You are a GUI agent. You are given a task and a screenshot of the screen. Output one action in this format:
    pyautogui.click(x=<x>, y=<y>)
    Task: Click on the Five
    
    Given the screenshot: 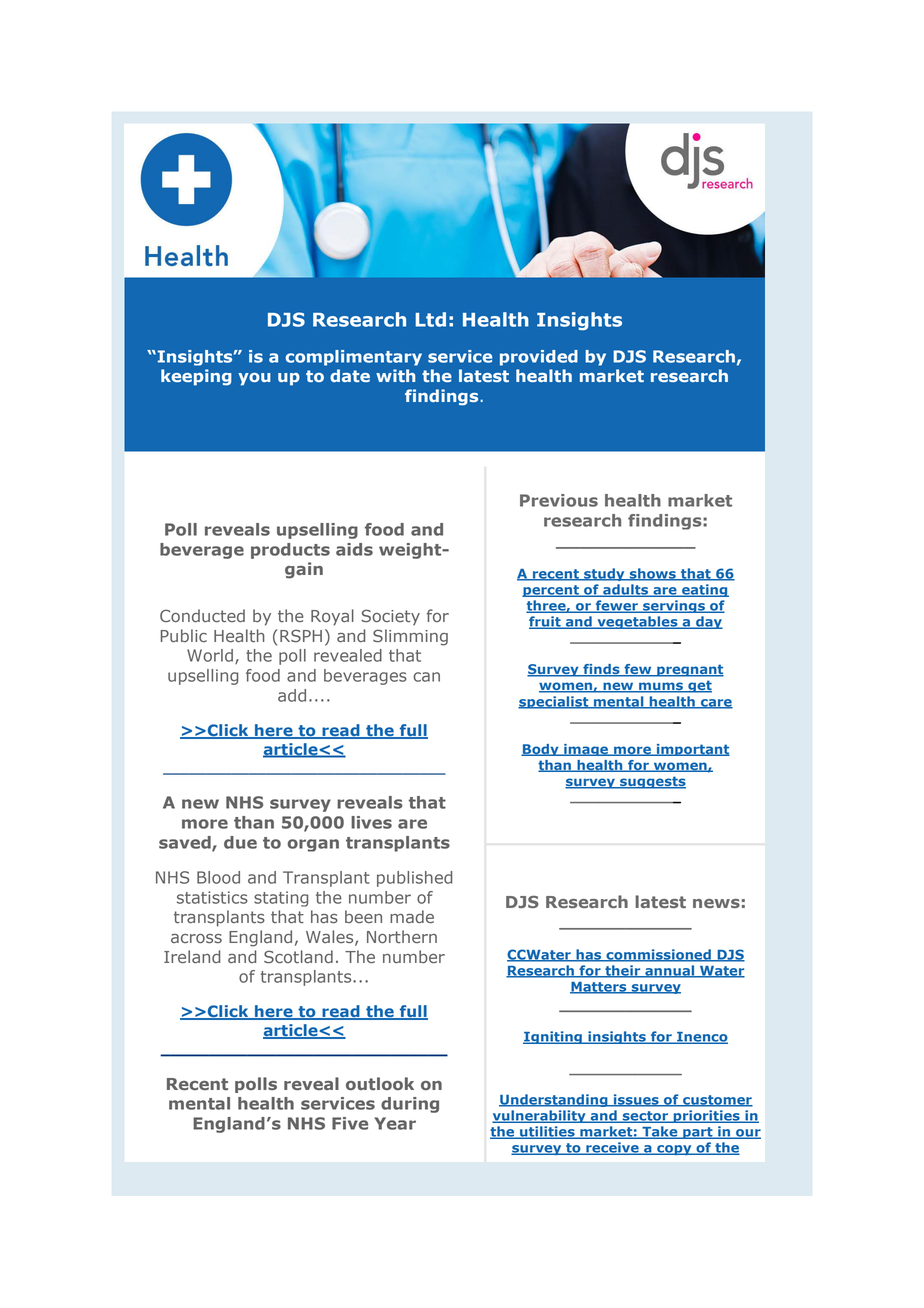 What is the action you would take?
    pyautogui.click(x=350, y=1123)
